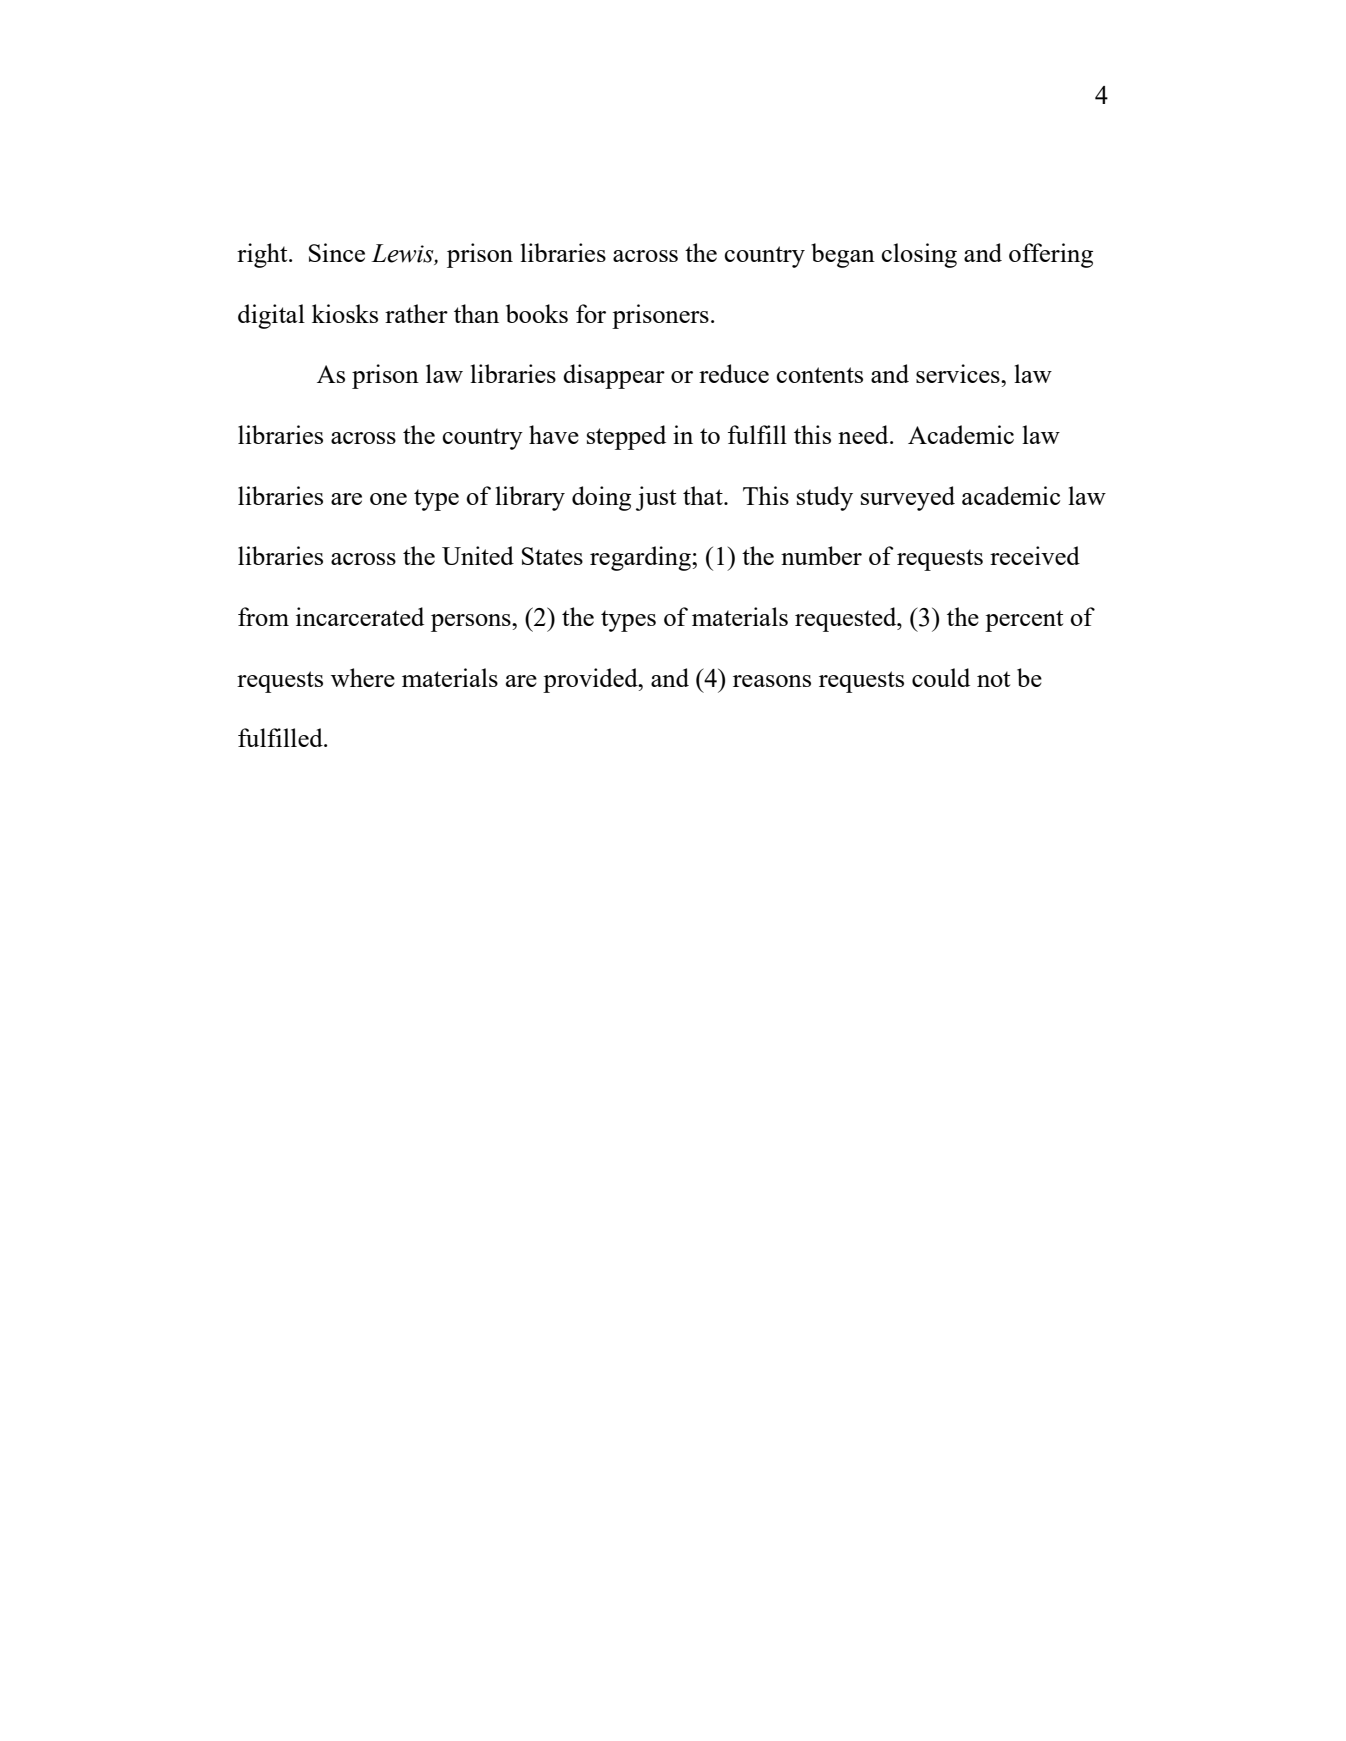  What do you see at coordinates (1024, 621) in the document?
I see `percent` at bounding box center [1024, 621].
